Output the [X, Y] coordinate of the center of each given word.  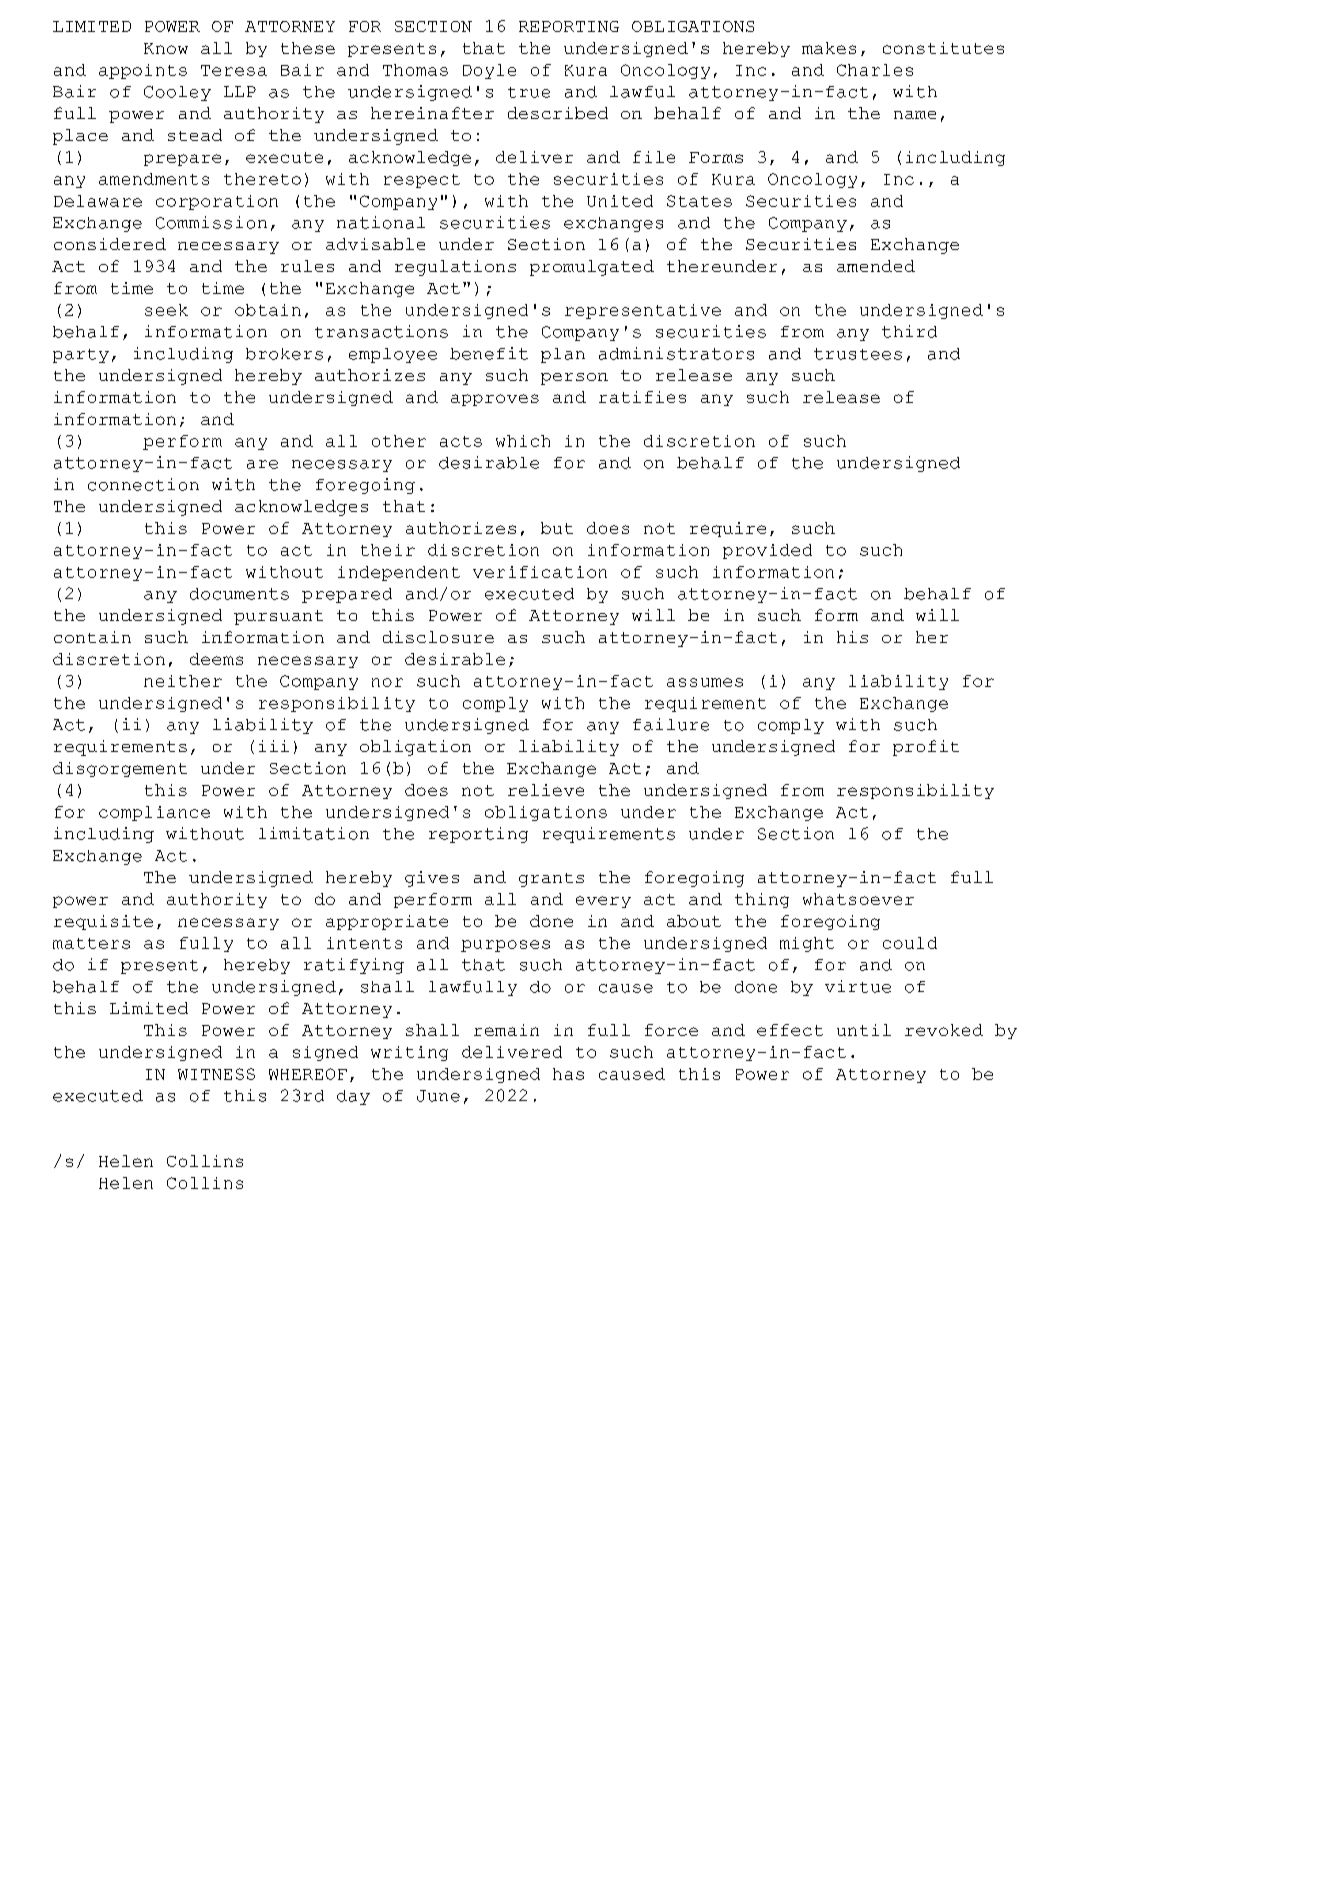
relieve [546, 790]
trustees [858, 354]
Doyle [489, 71]
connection [143, 484]
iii [274, 746]
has [568, 1074]
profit [926, 748]
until [864, 1030]
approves [495, 400]
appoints [143, 71]
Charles [875, 70]
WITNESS [216, 1074]
